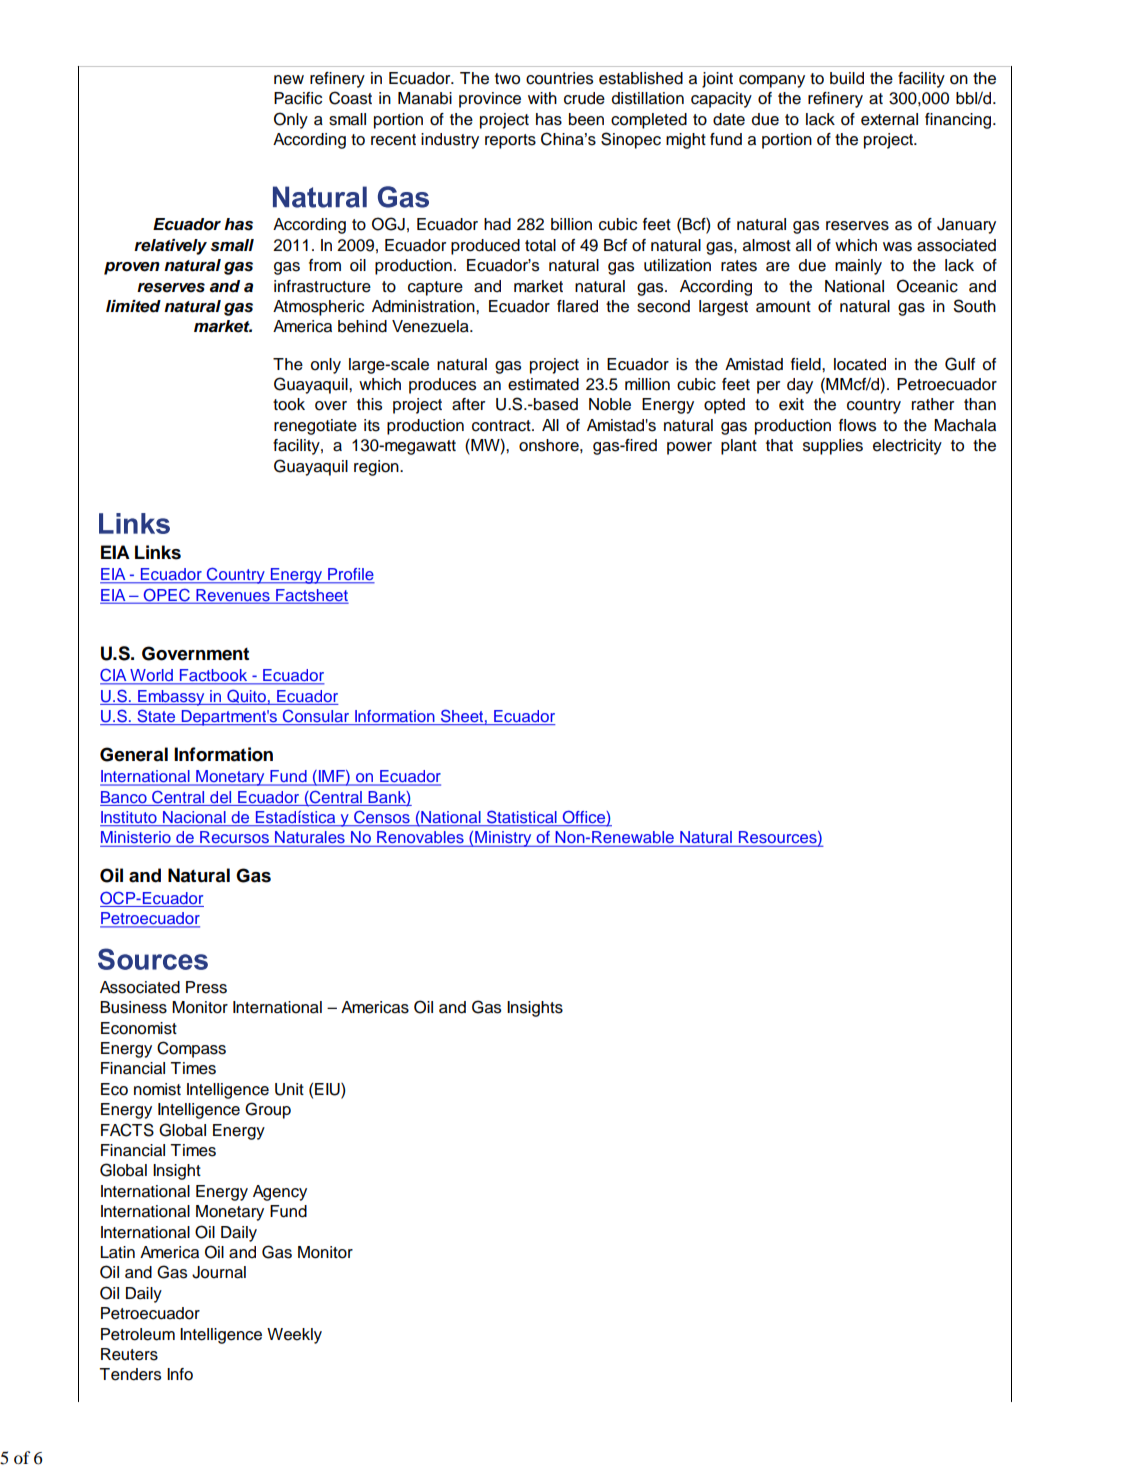 This image has height=1469, width=1135. What do you see at coordinates (502, 426) in the image?
I see `contract` at bounding box center [502, 426].
